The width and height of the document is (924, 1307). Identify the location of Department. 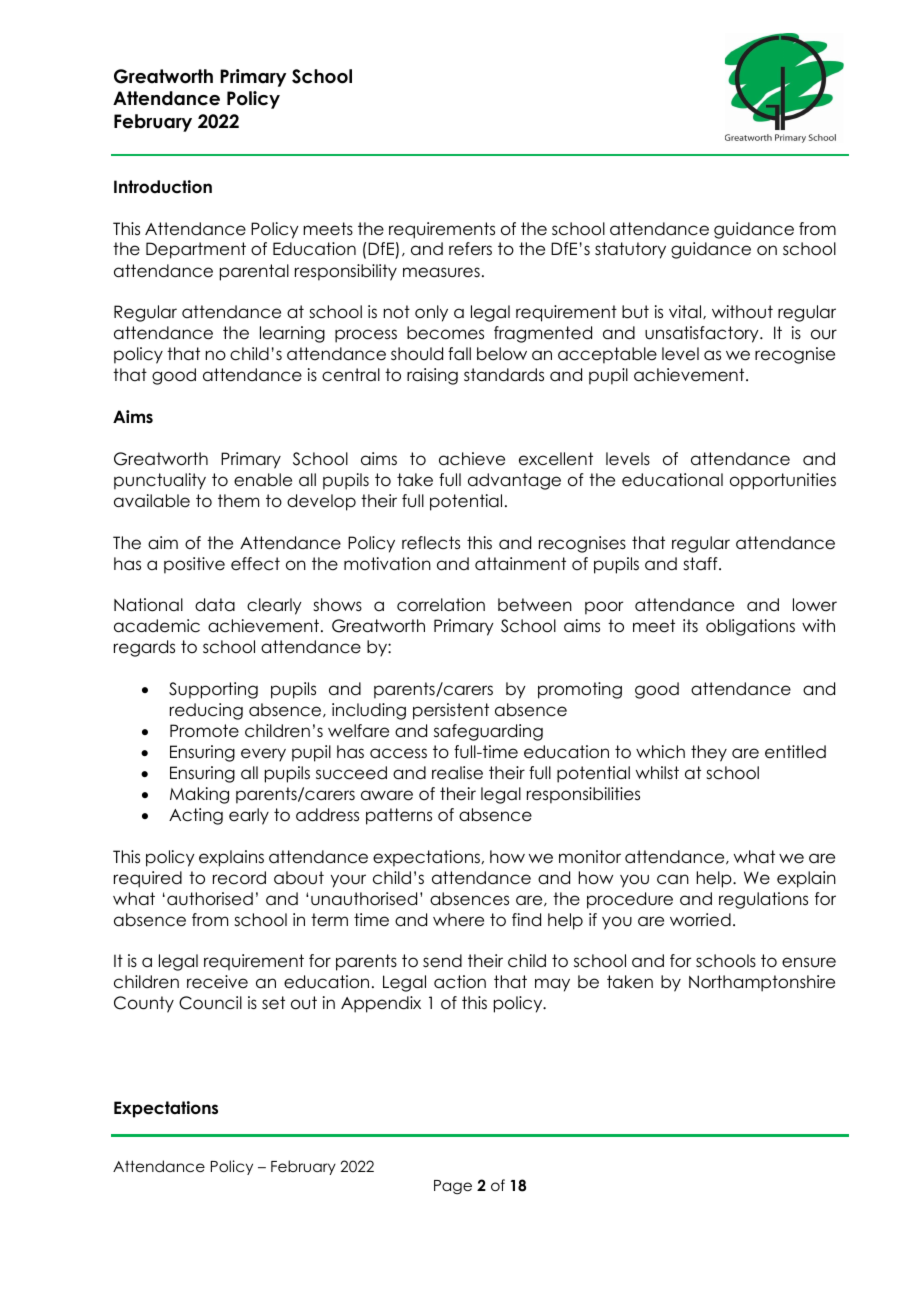
(196, 250).
